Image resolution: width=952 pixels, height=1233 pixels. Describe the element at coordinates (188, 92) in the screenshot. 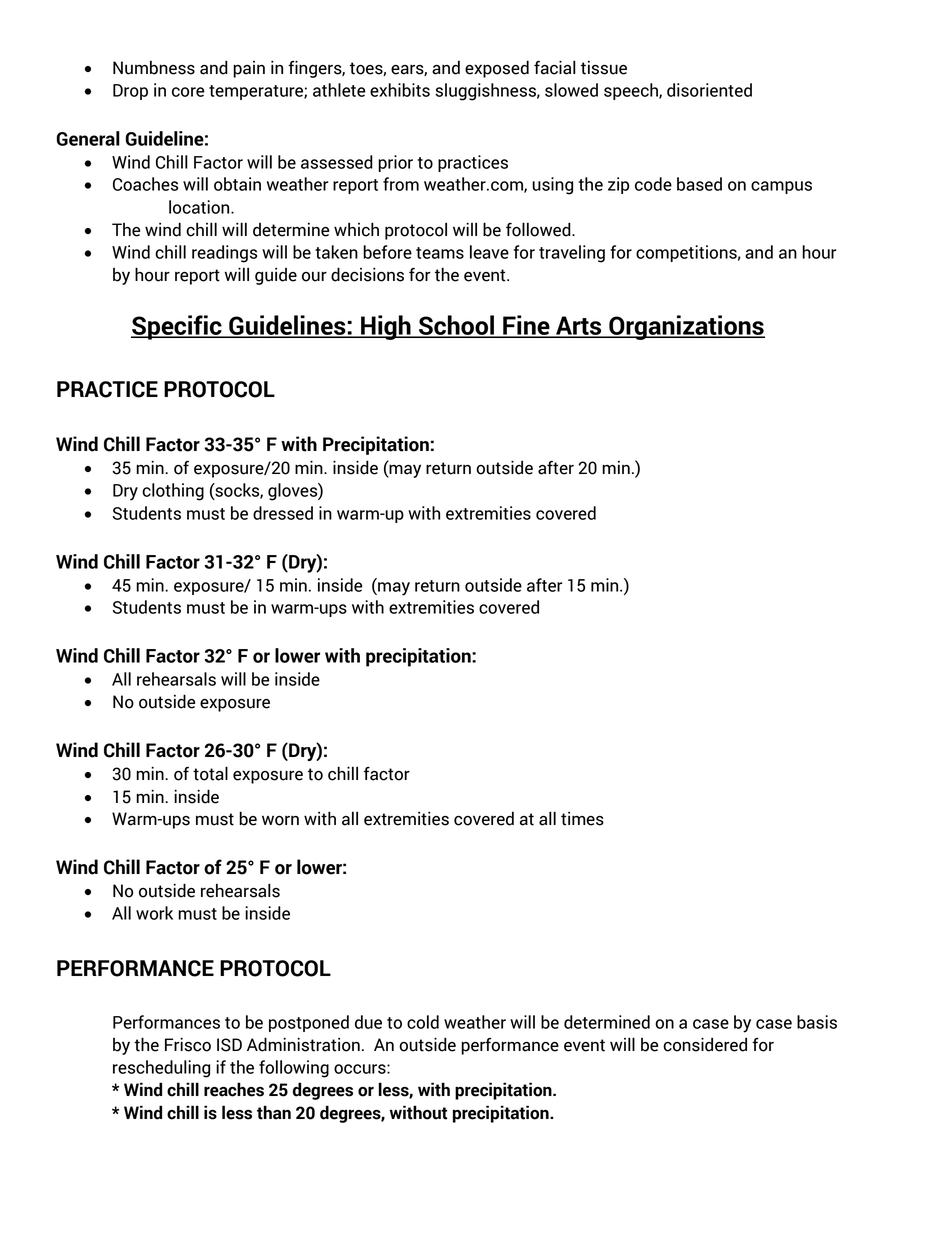

I see `core` at that location.
